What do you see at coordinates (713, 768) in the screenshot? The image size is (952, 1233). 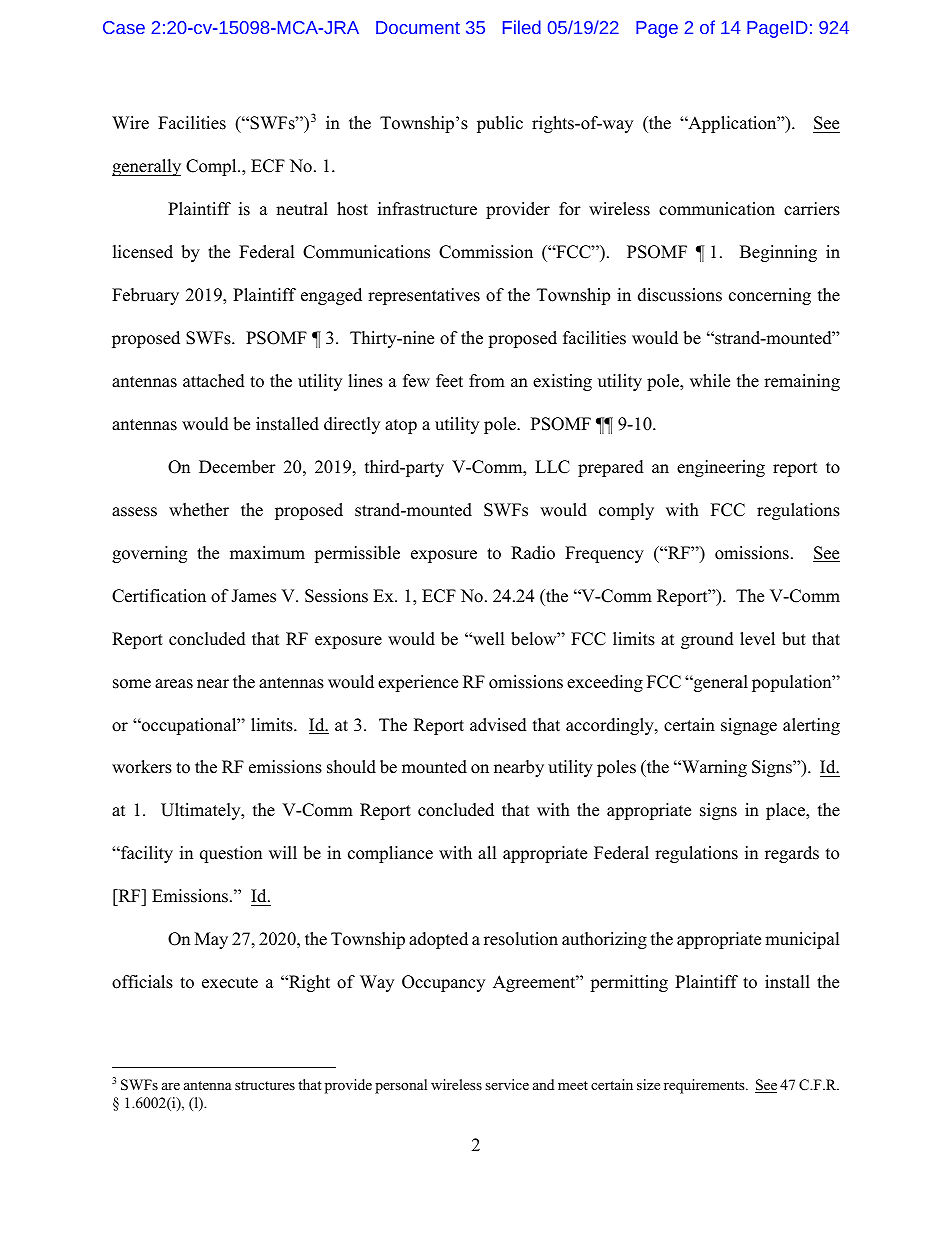 I see `Warning` at bounding box center [713, 768].
